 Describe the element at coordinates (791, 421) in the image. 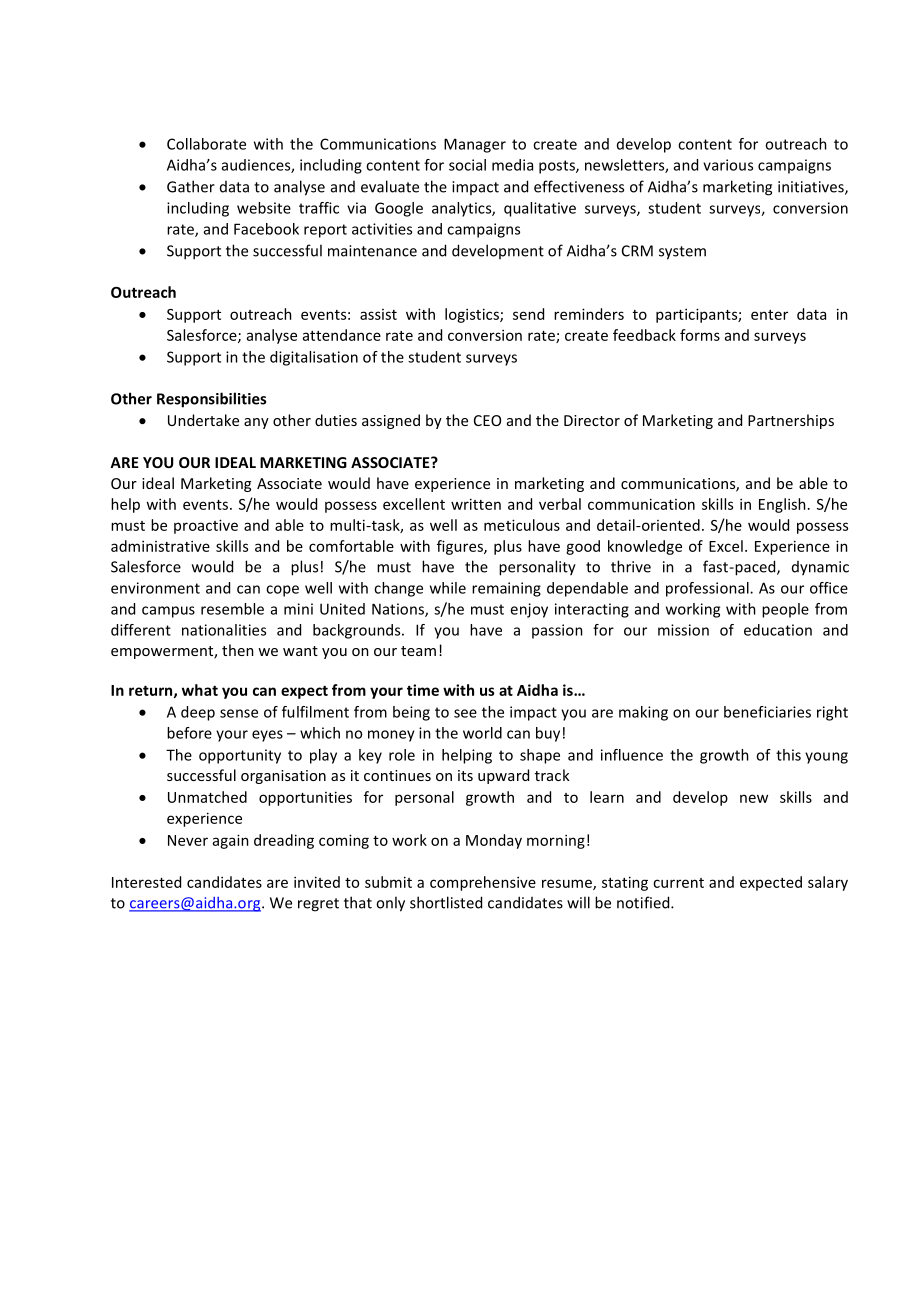

I see `Partnerships` at that location.
